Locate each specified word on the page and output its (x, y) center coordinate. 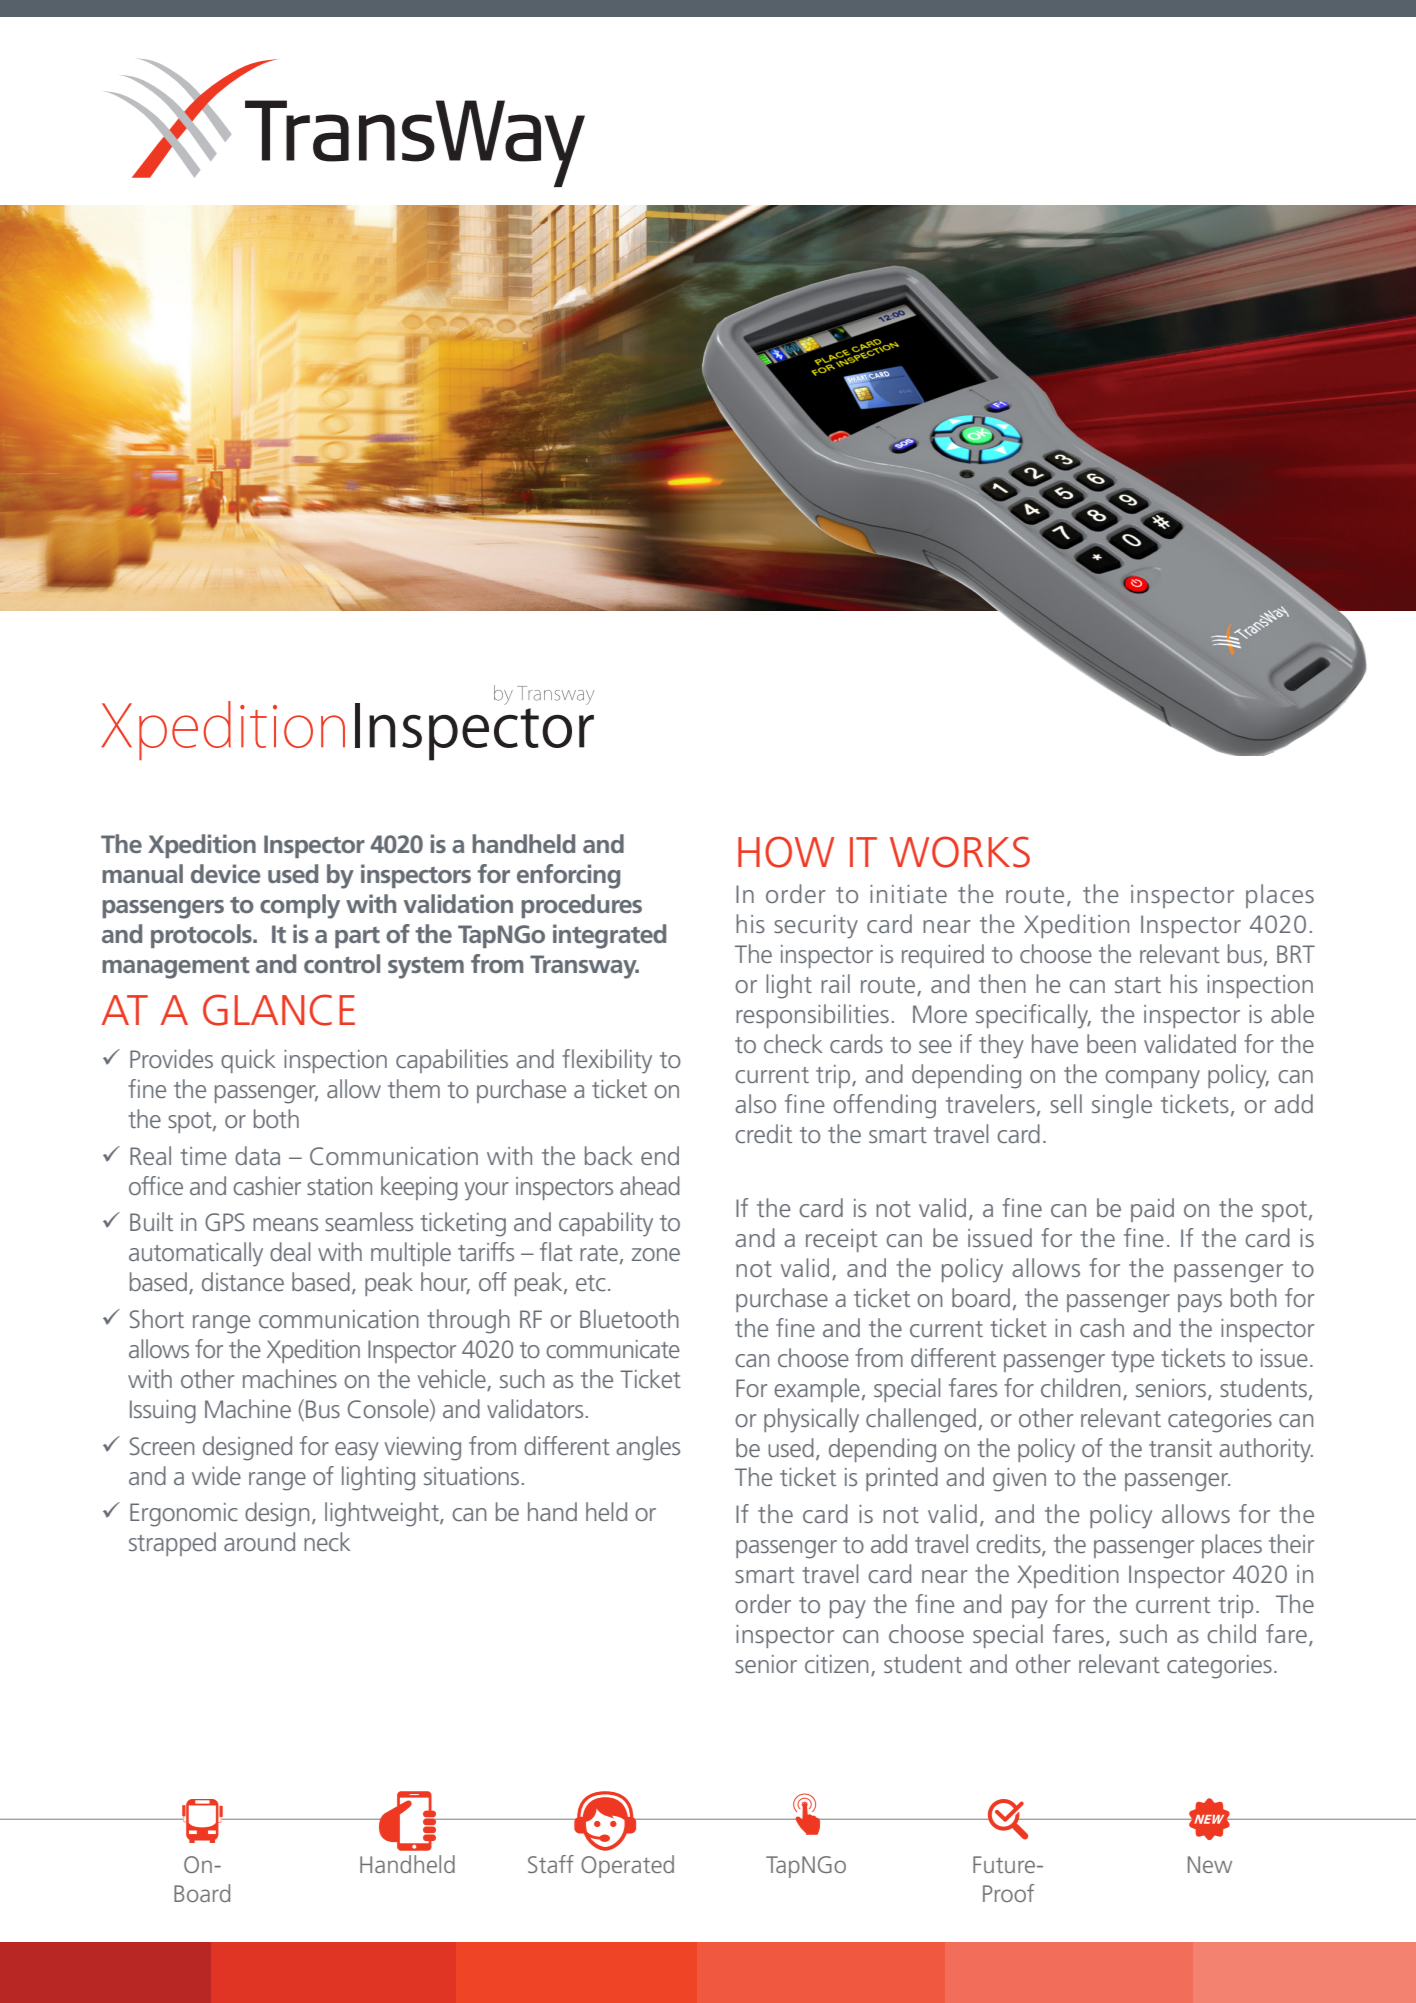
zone (656, 1254)
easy (357, 1451)
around (259, 1541)
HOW (786, 852)
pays (1200, 1303)
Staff (551, 1864)
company (1152, 1079)
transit (1180, 1448)
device (226, 873)
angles (648, 1448)
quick (248, 1061)
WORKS (960, 852)
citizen (837, 1664)
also (755, 1103)
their (1291, 1543)
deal (290, 1251)
